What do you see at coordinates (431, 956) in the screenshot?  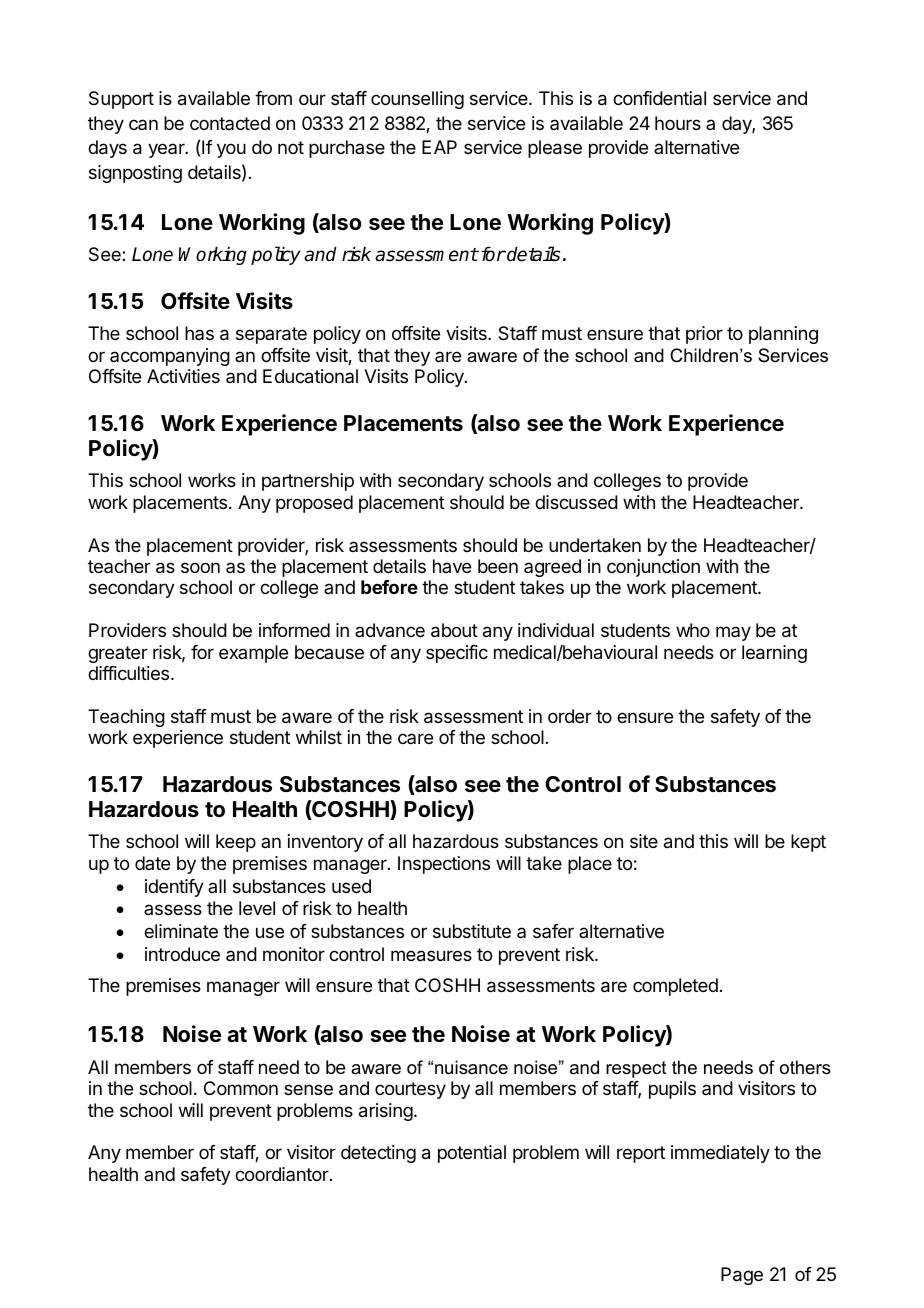 I see `measures` at bounding box center [431, 956].
